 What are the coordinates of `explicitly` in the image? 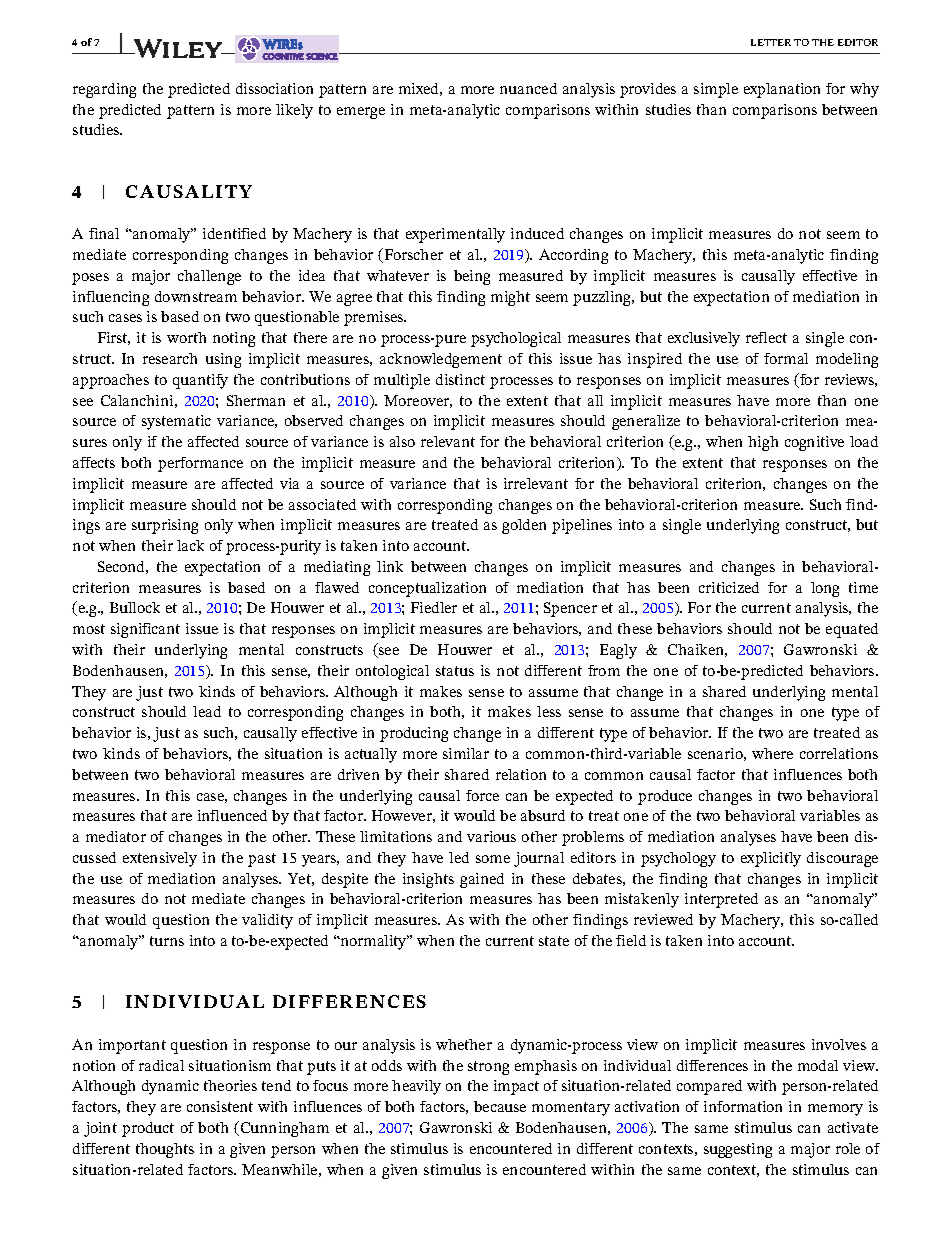 It's located at (771, 859).
